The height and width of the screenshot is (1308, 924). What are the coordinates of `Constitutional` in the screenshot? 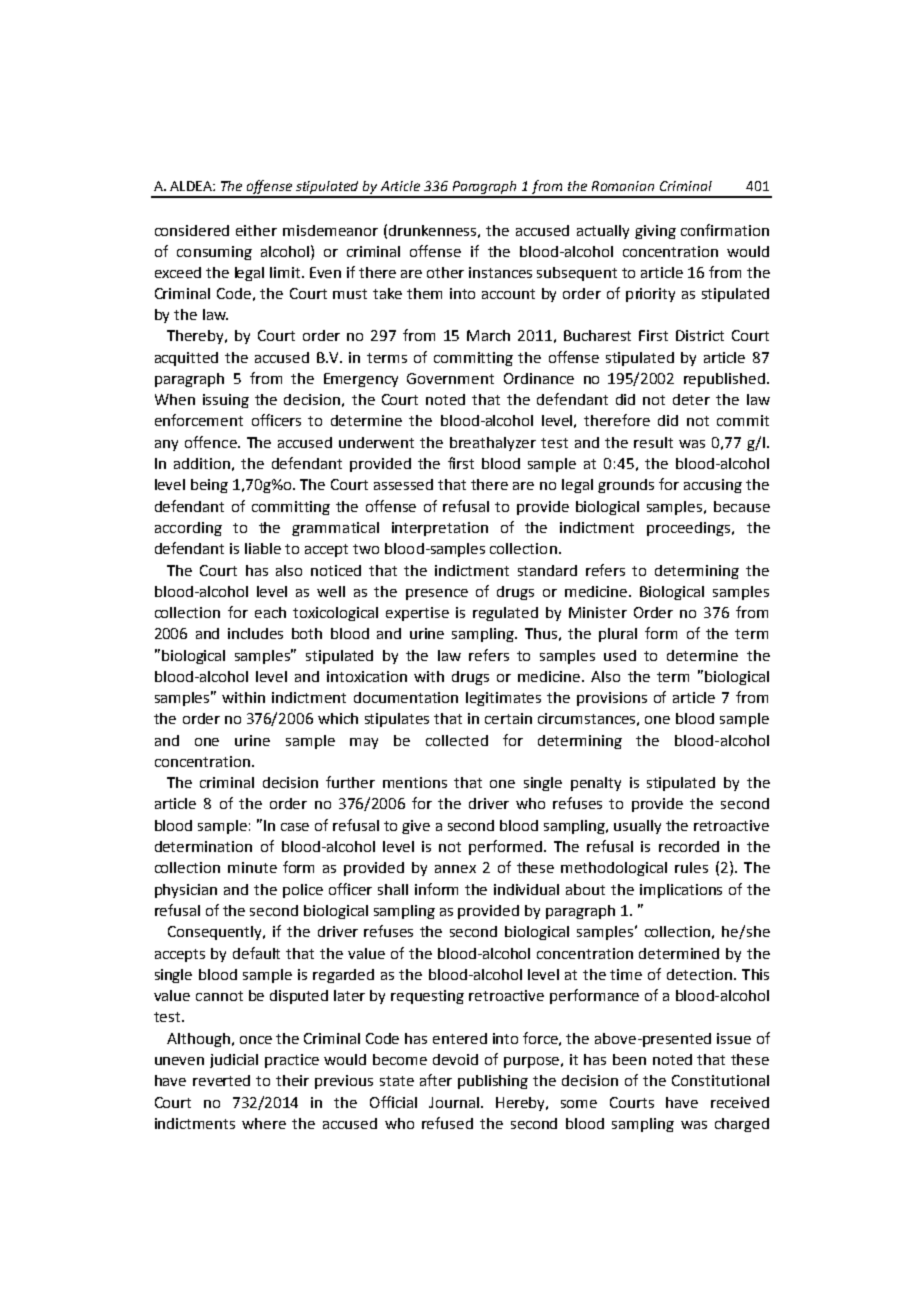 It's located at (720, 1080).
